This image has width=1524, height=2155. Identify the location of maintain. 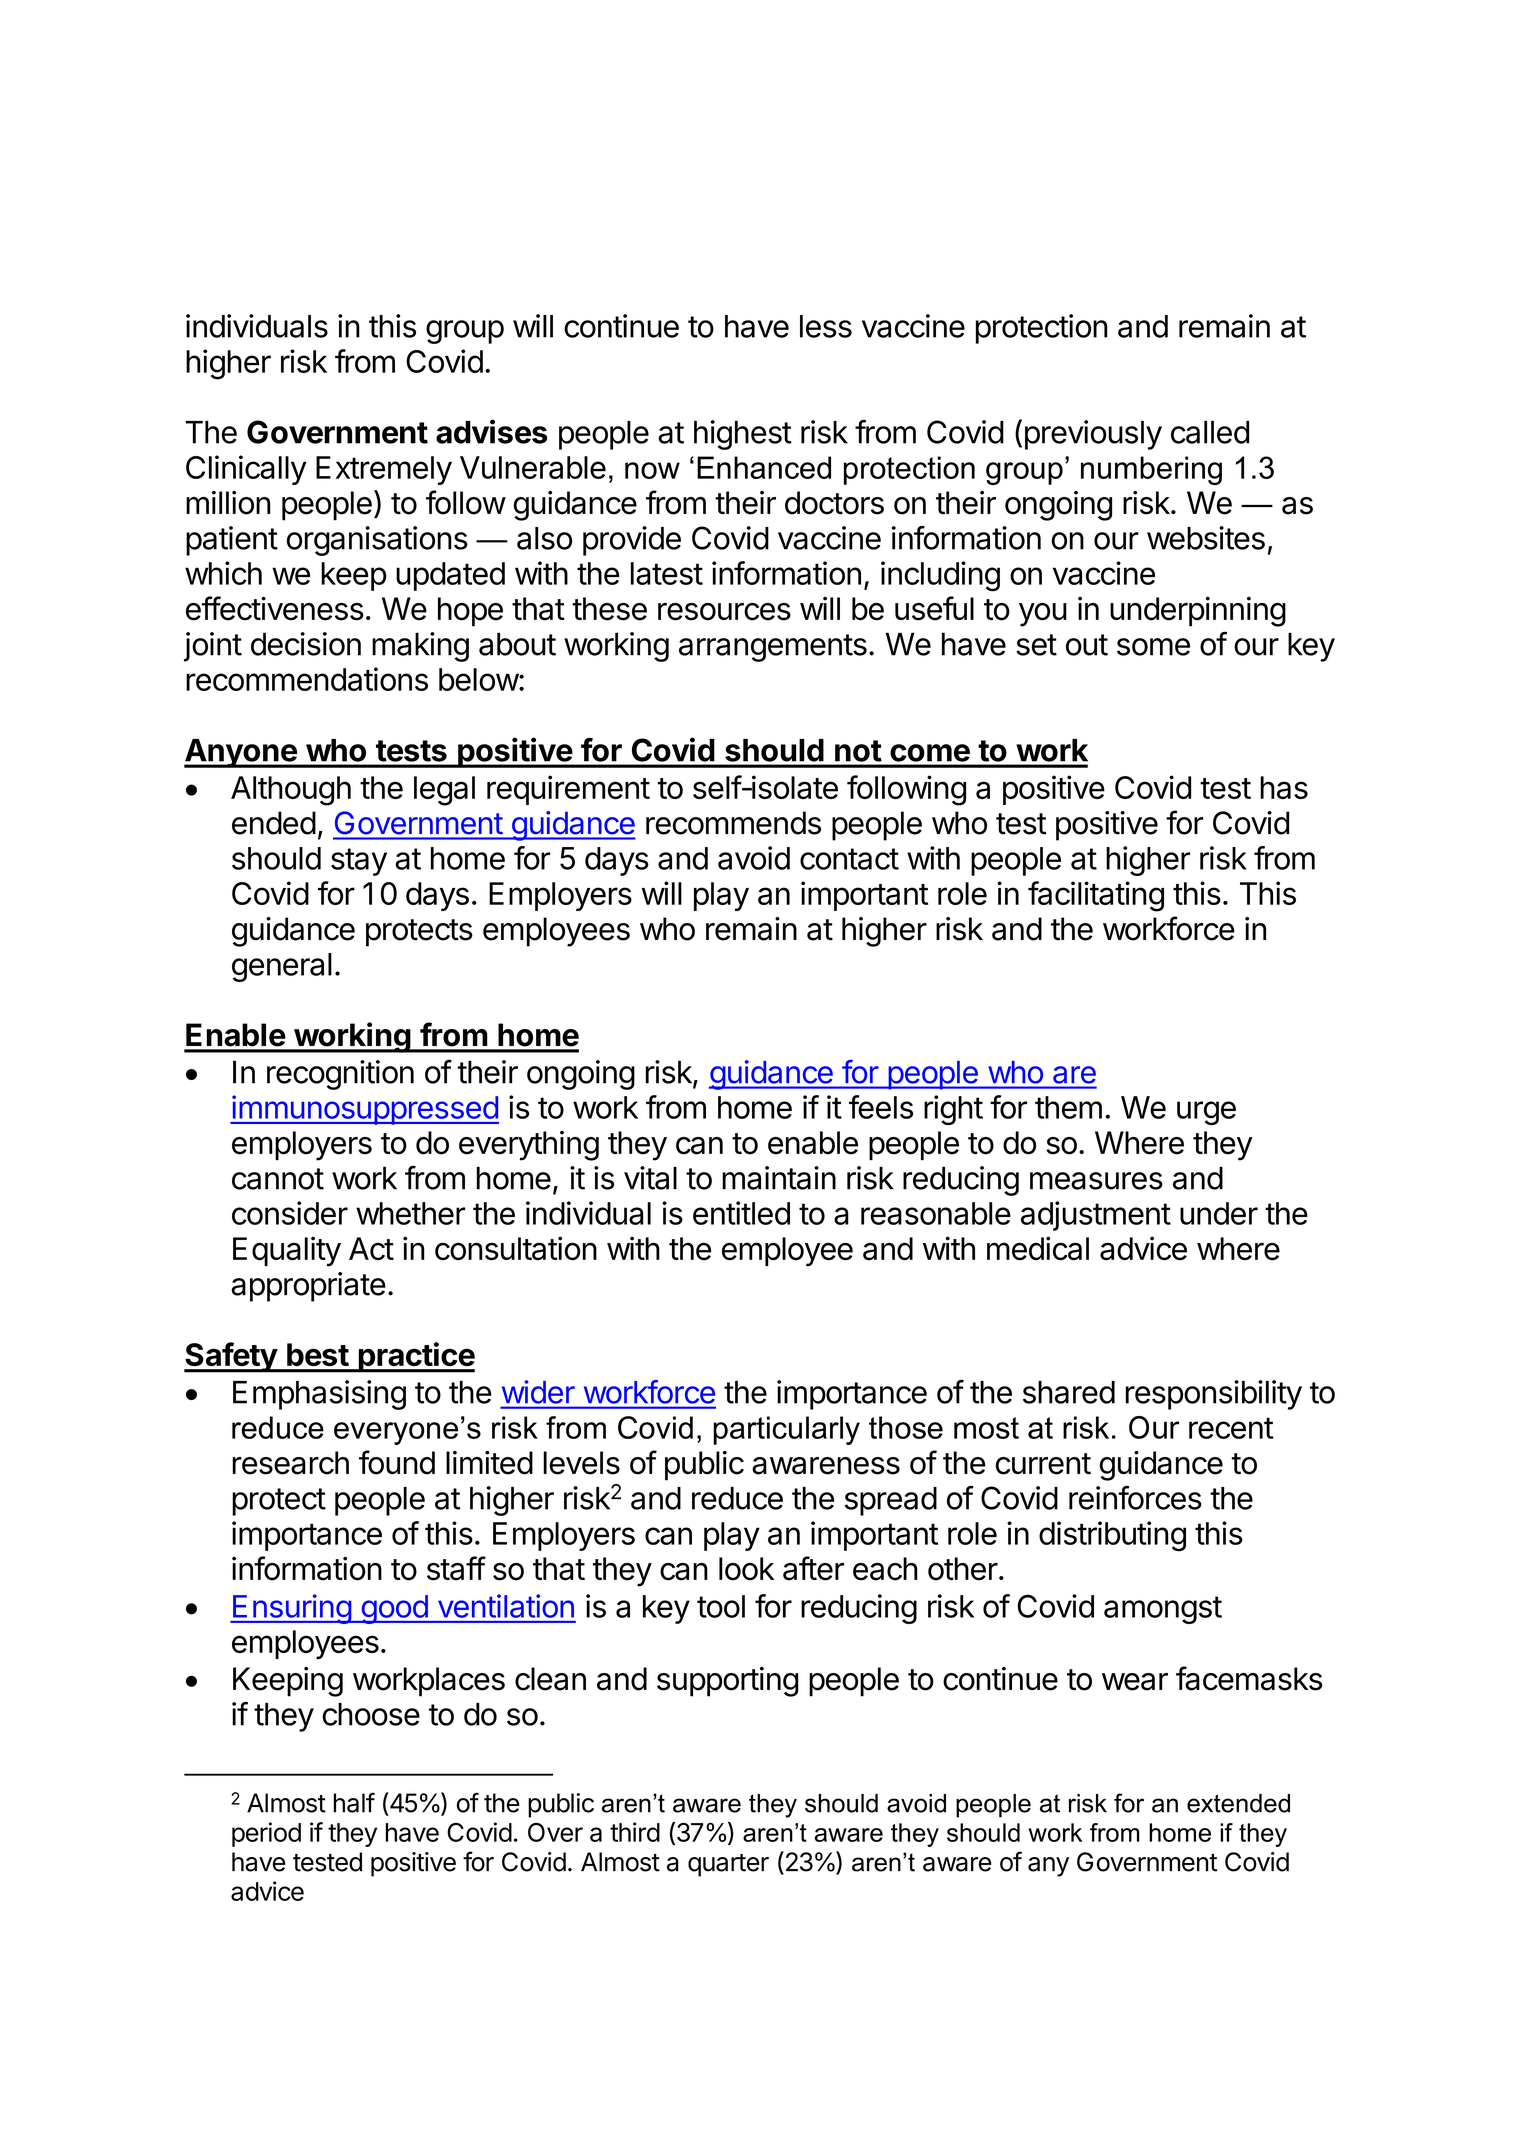
(779, 1178).
